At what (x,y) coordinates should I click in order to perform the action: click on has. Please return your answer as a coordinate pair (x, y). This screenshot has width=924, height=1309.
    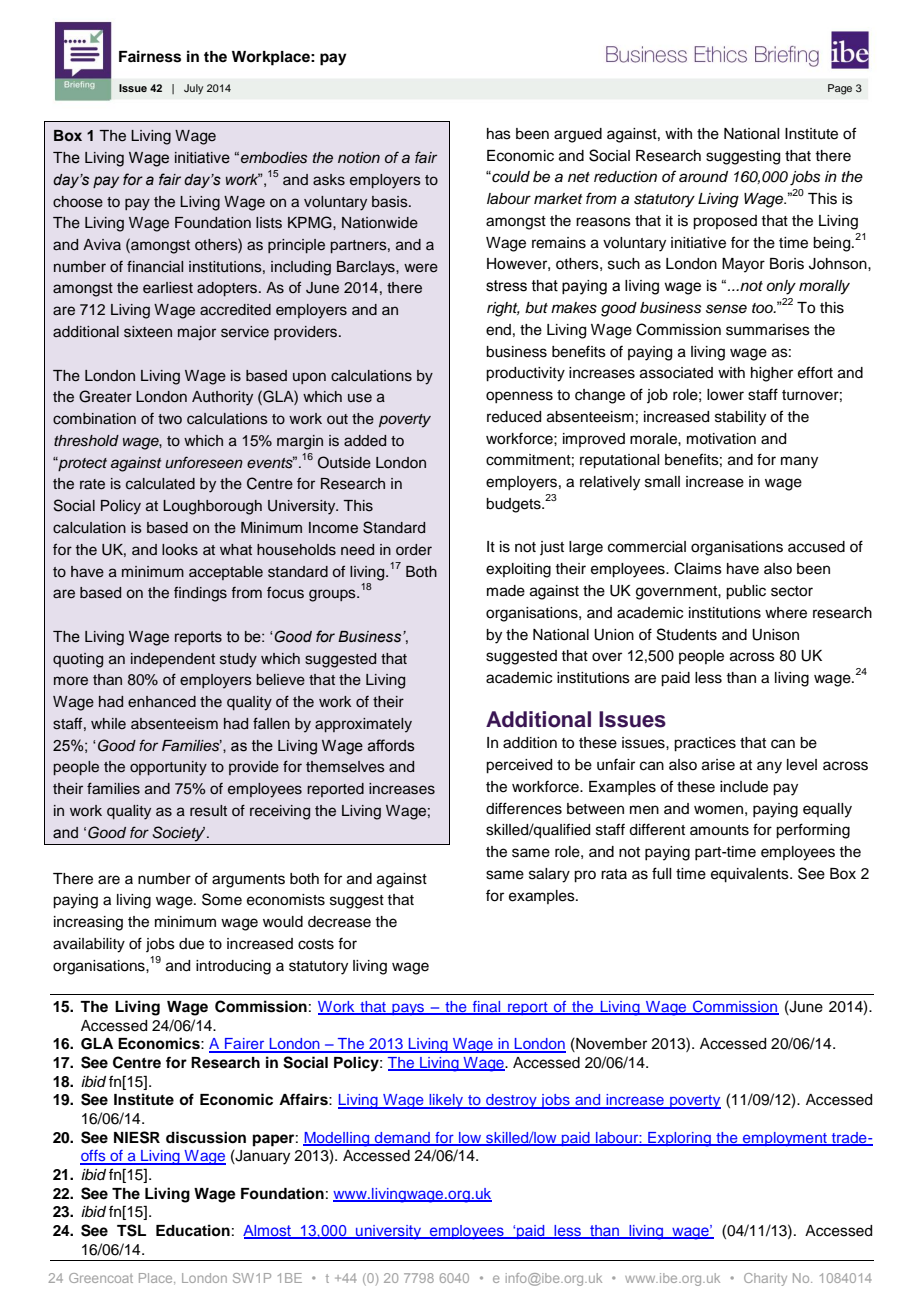
    Looking at the image, I should click on (499, 134).
